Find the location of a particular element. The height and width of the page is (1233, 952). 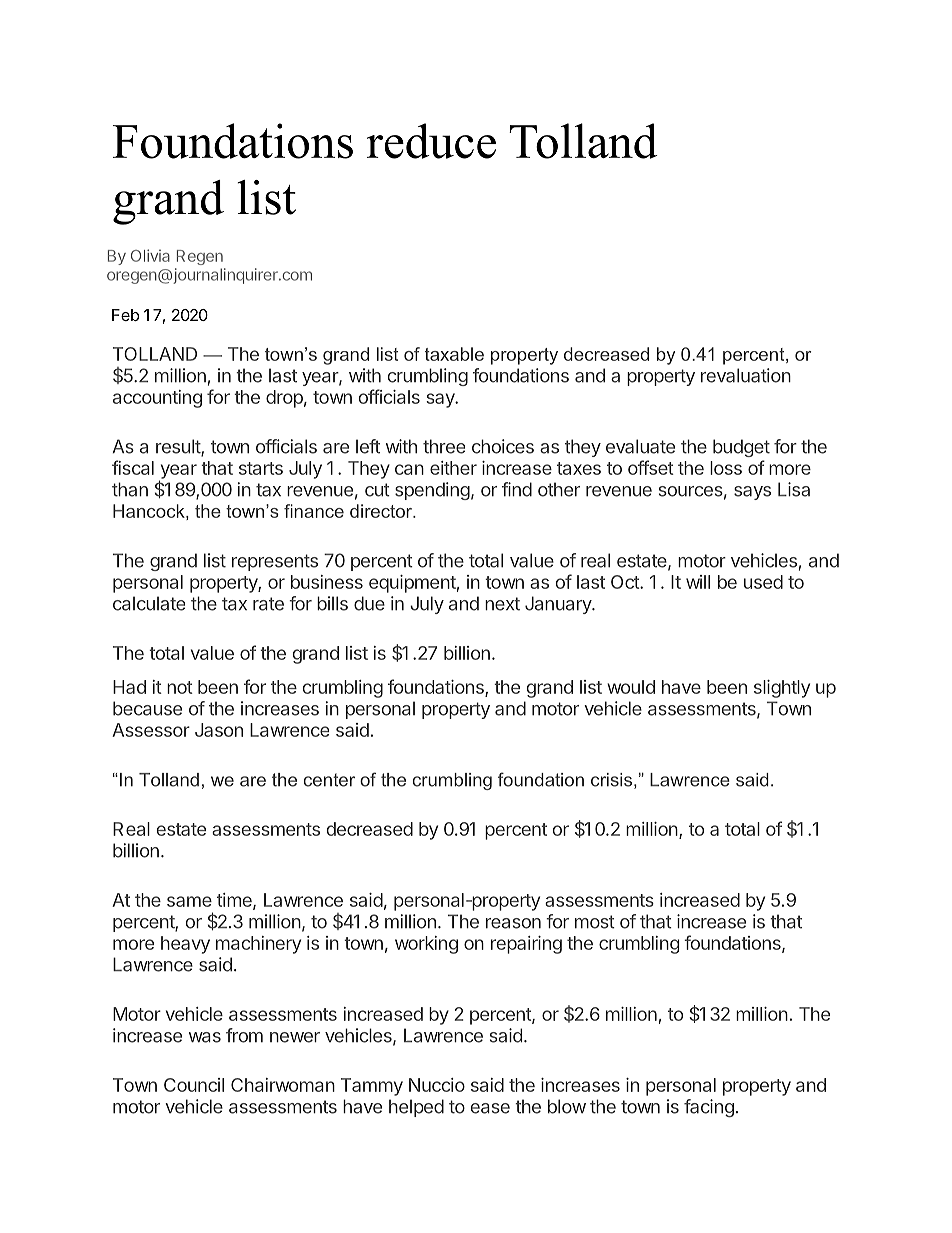

revaluation is located at coordinates (746, 375).
